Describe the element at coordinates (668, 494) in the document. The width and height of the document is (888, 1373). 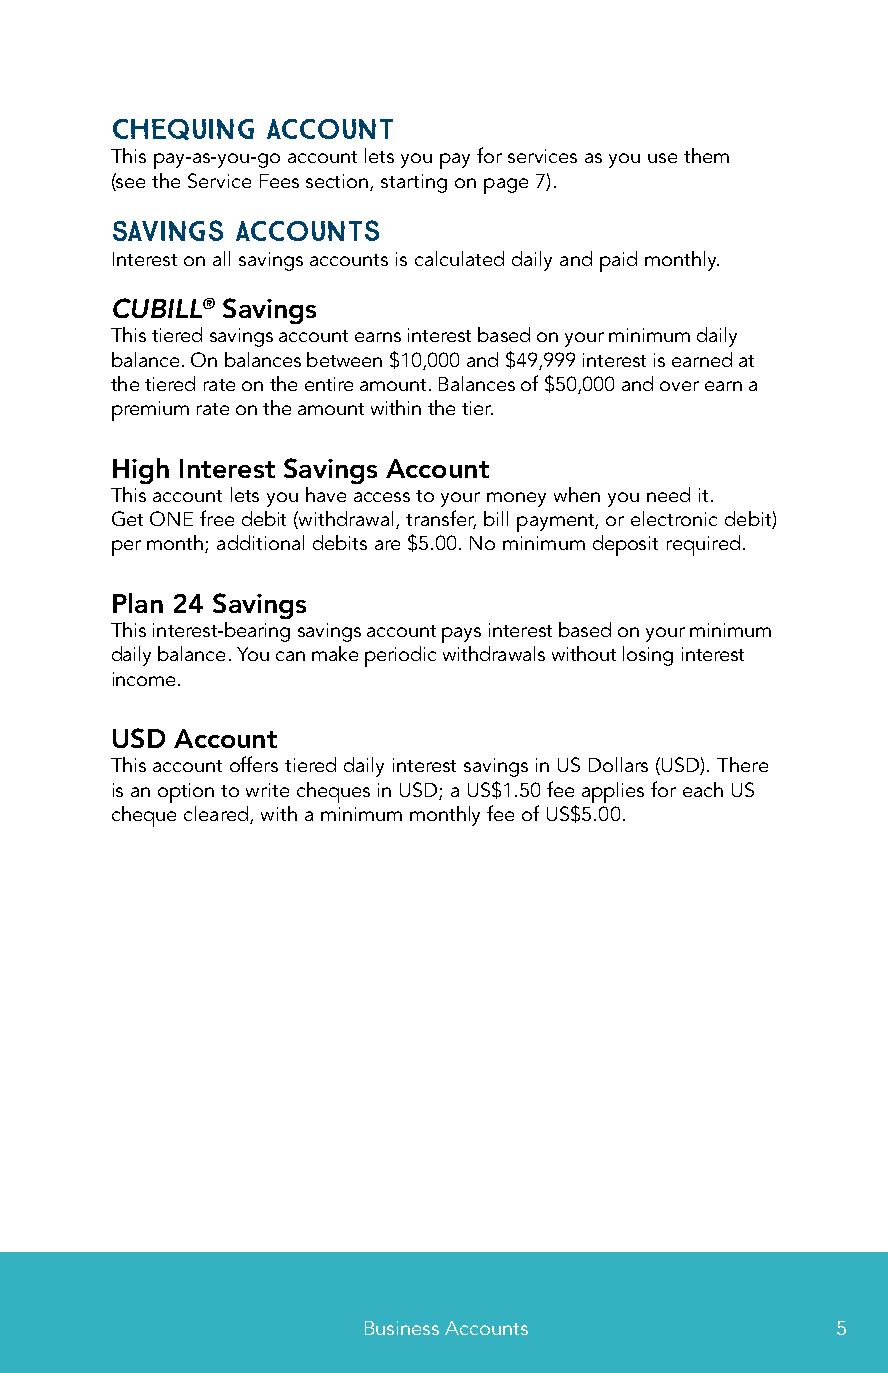
I see `need` at that location.
